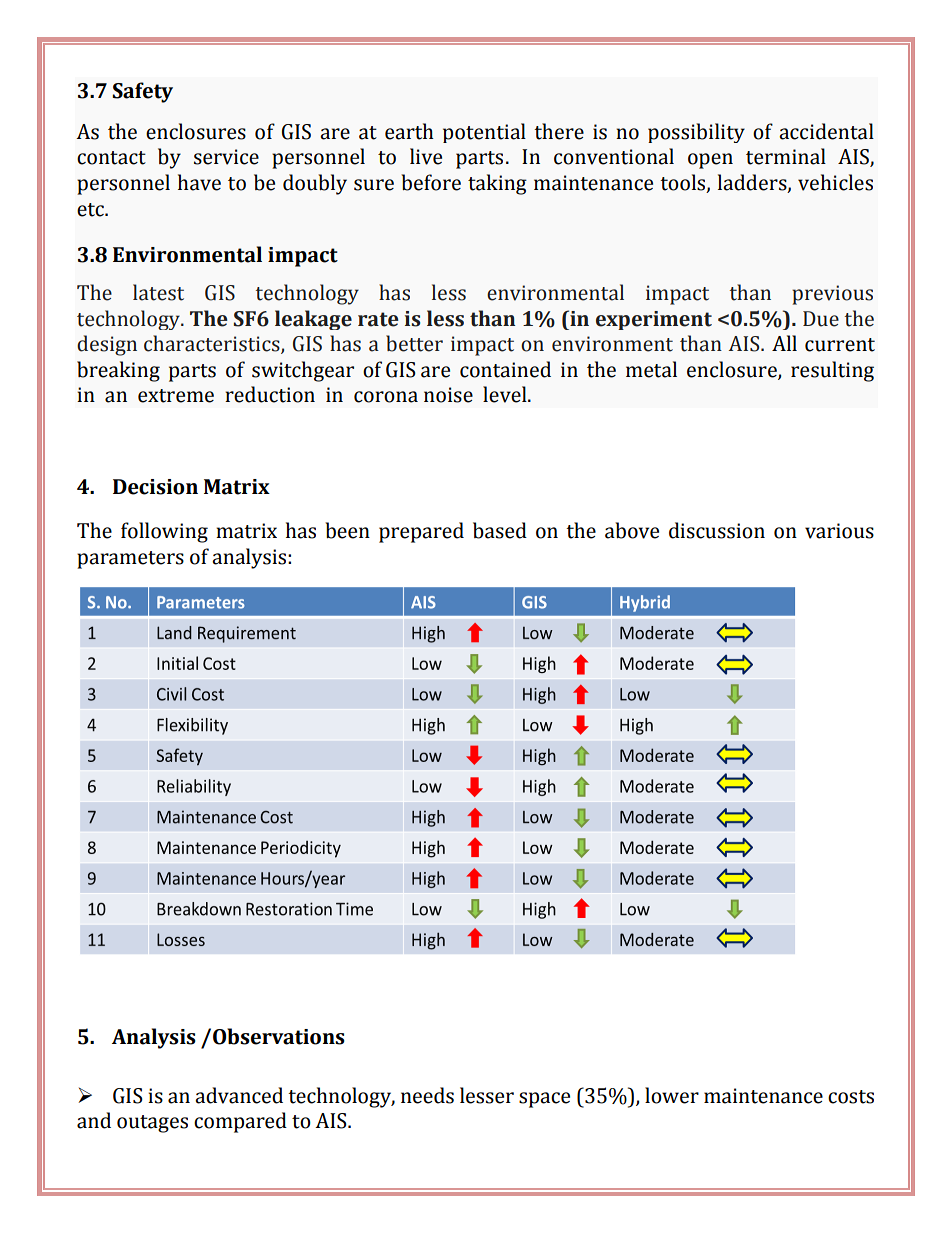 This page has width=952, height=1233. Describe the element at coordinates (786, 156) in the page. I see `terminal` at that location.
